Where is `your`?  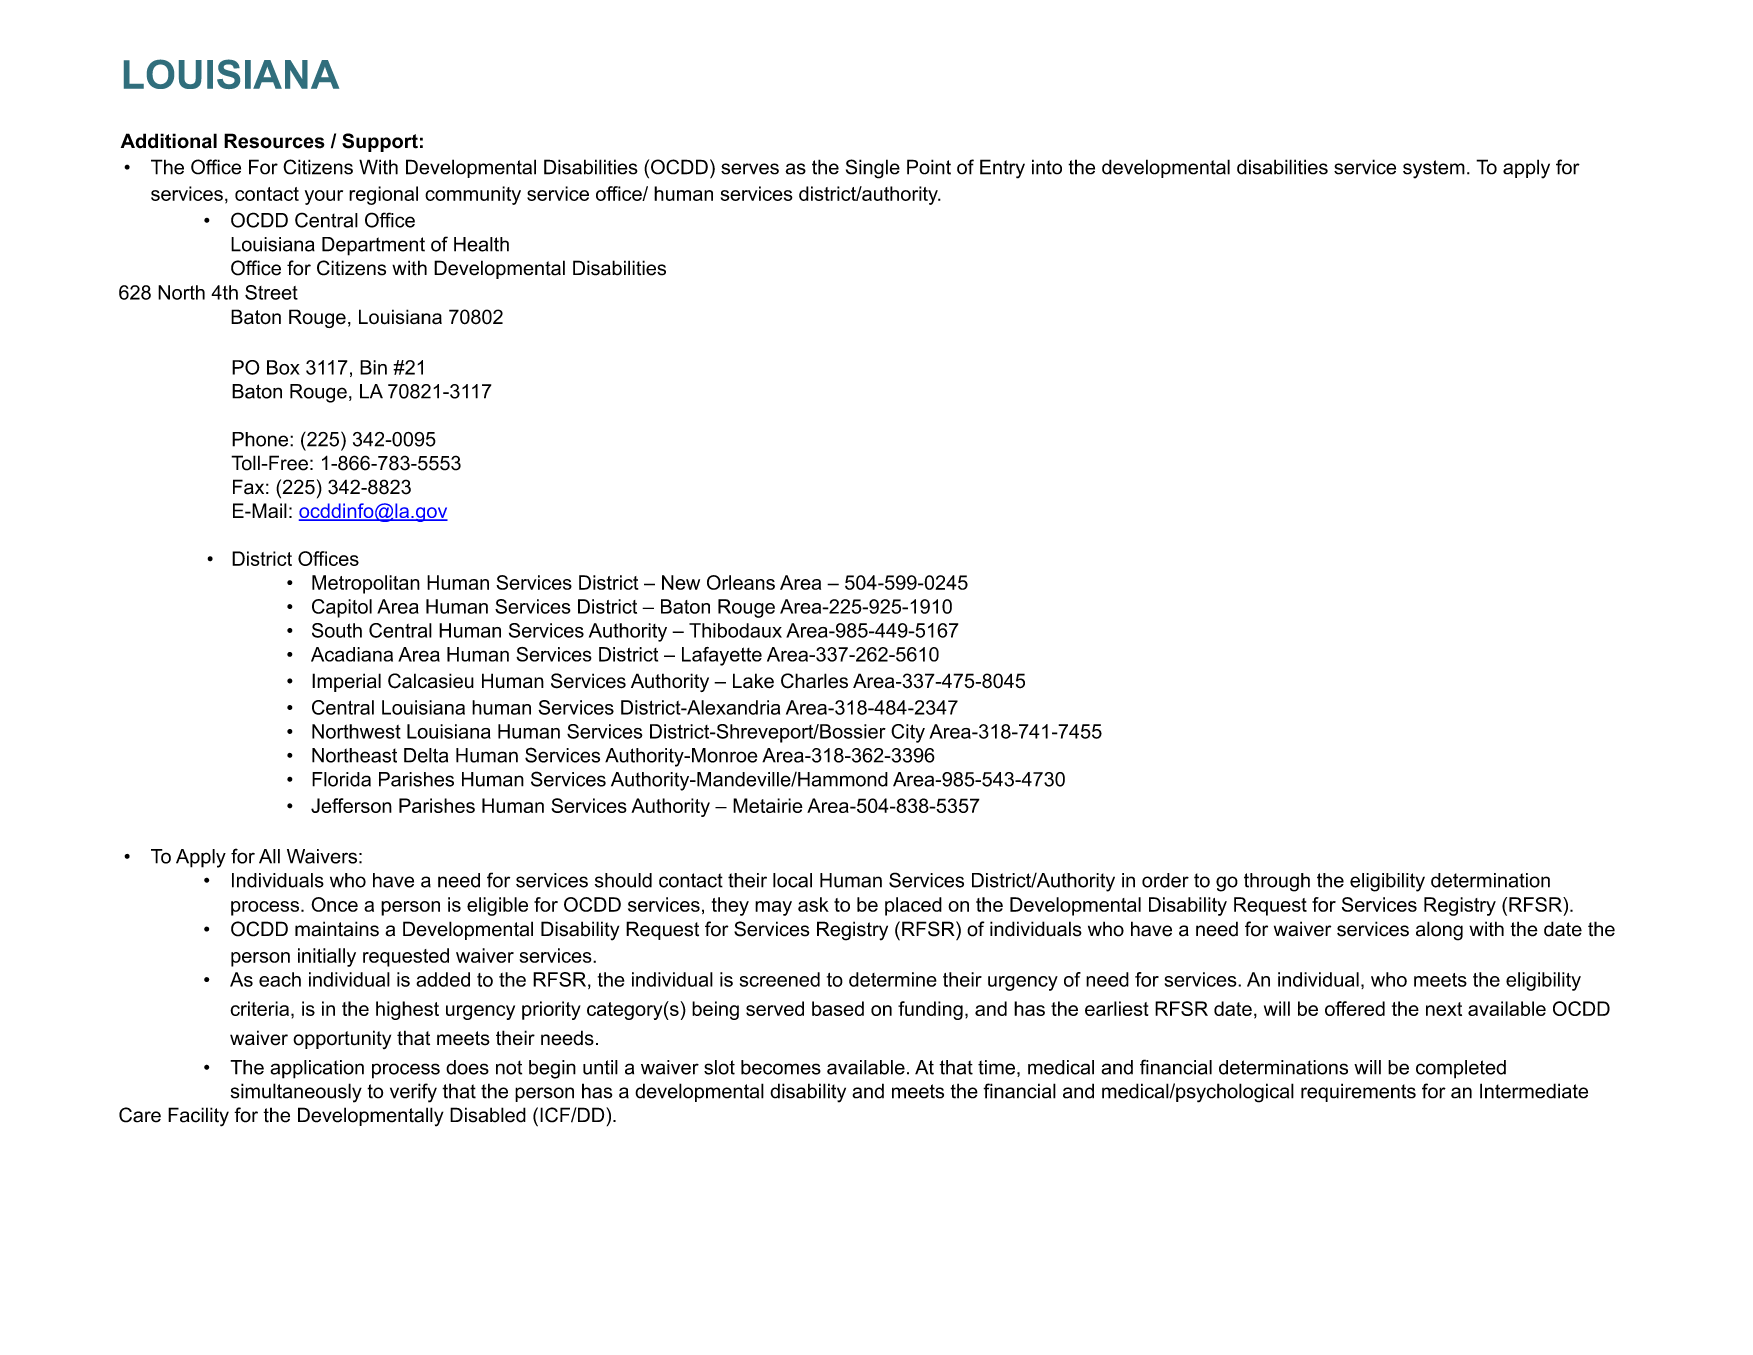
your is located at coordinates (324, 197).
